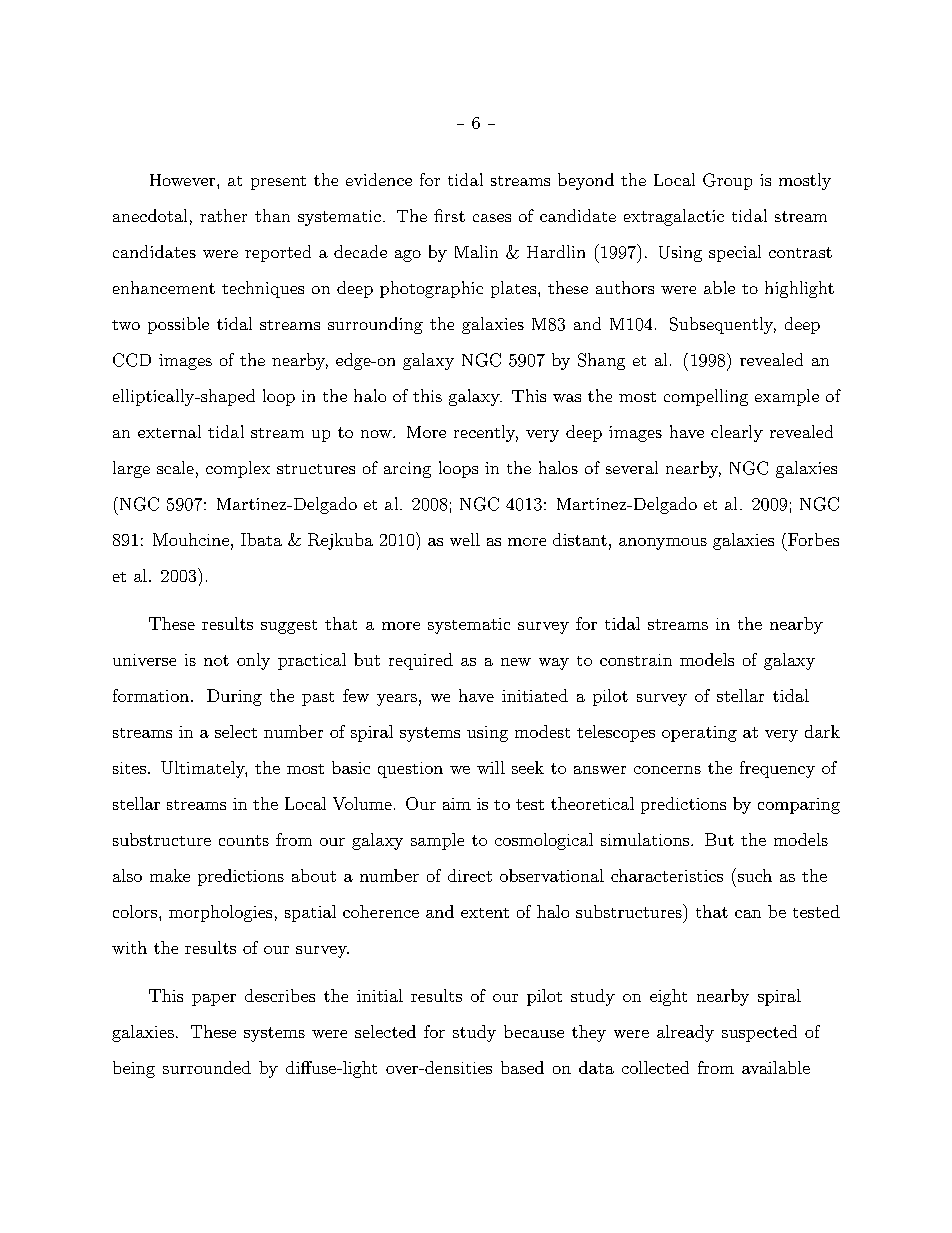  I want to click on Group, so click(727, 181).
